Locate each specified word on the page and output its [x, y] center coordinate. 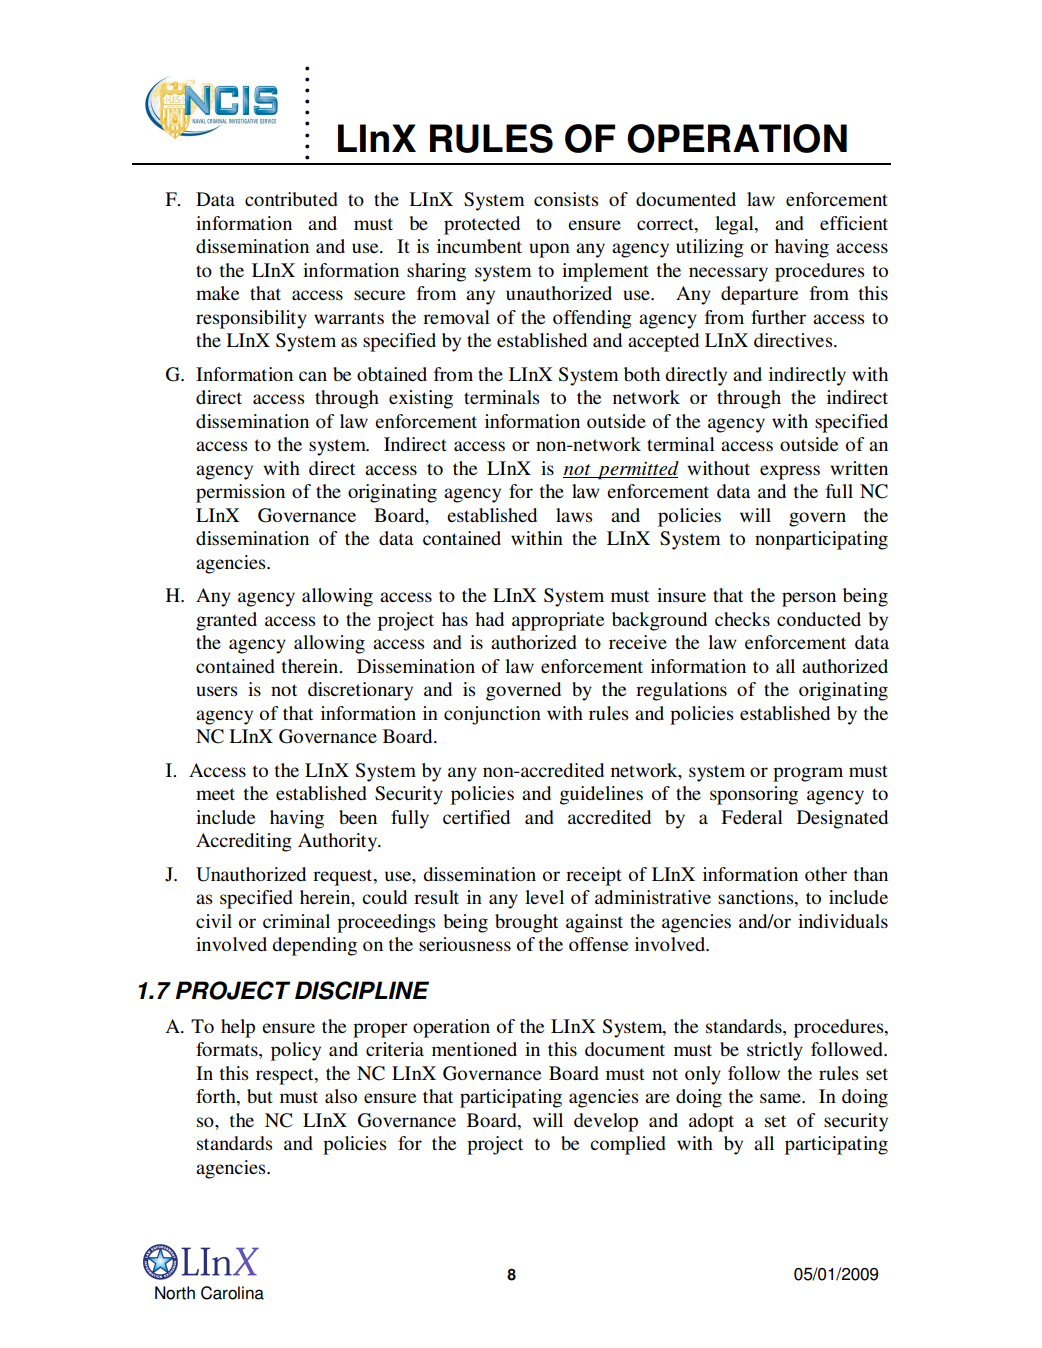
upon [549, 250]
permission [240, 493]
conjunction [492, 715]
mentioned [474, 1049]
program [808, 774]
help [238, 1028]
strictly [775, 1051]
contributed [291, 199]
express [790, 472]
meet [215, 794]
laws [574, 515]
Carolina [232, 1293]
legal [735, 225]
